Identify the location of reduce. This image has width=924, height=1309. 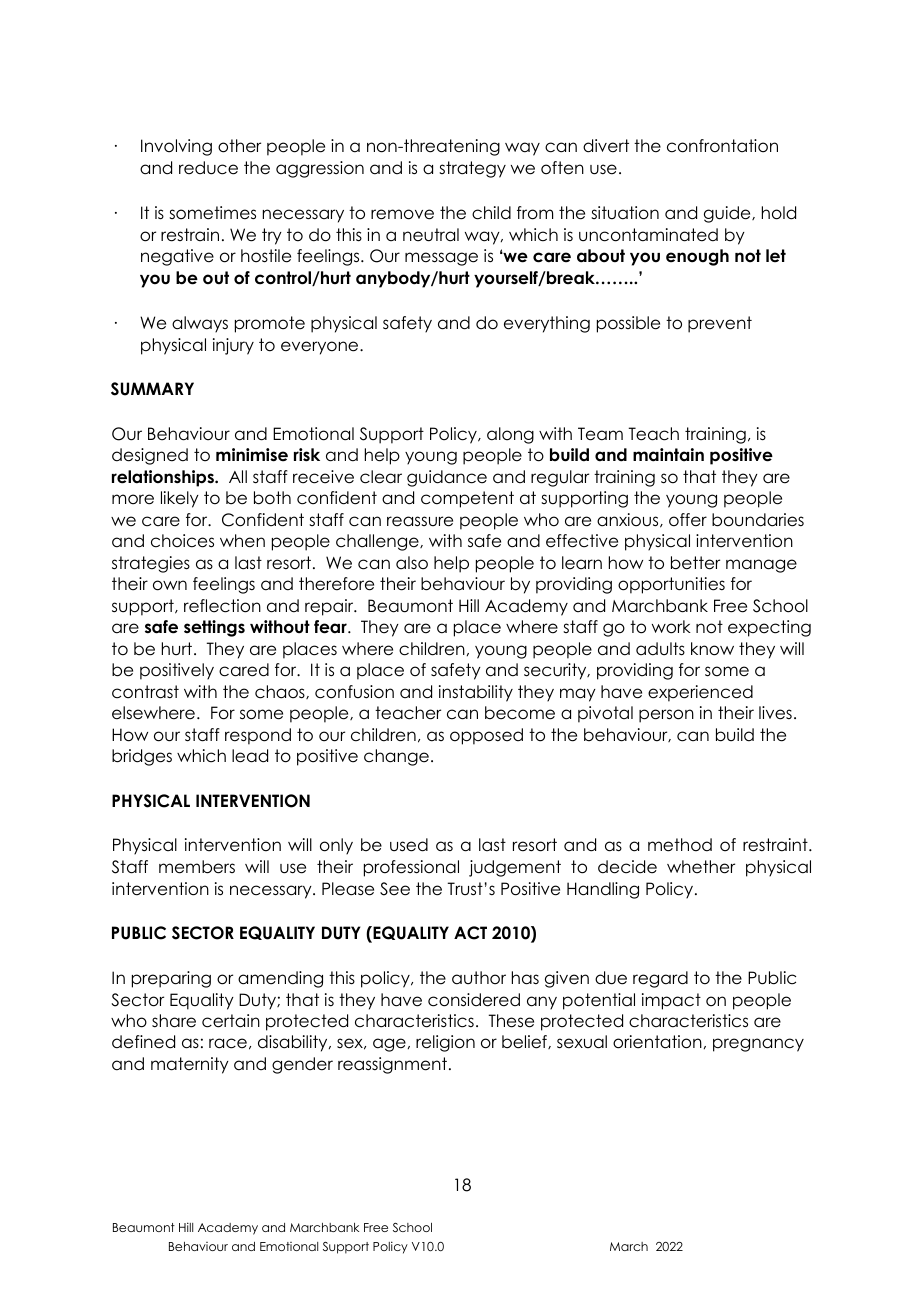
(208, 168).
